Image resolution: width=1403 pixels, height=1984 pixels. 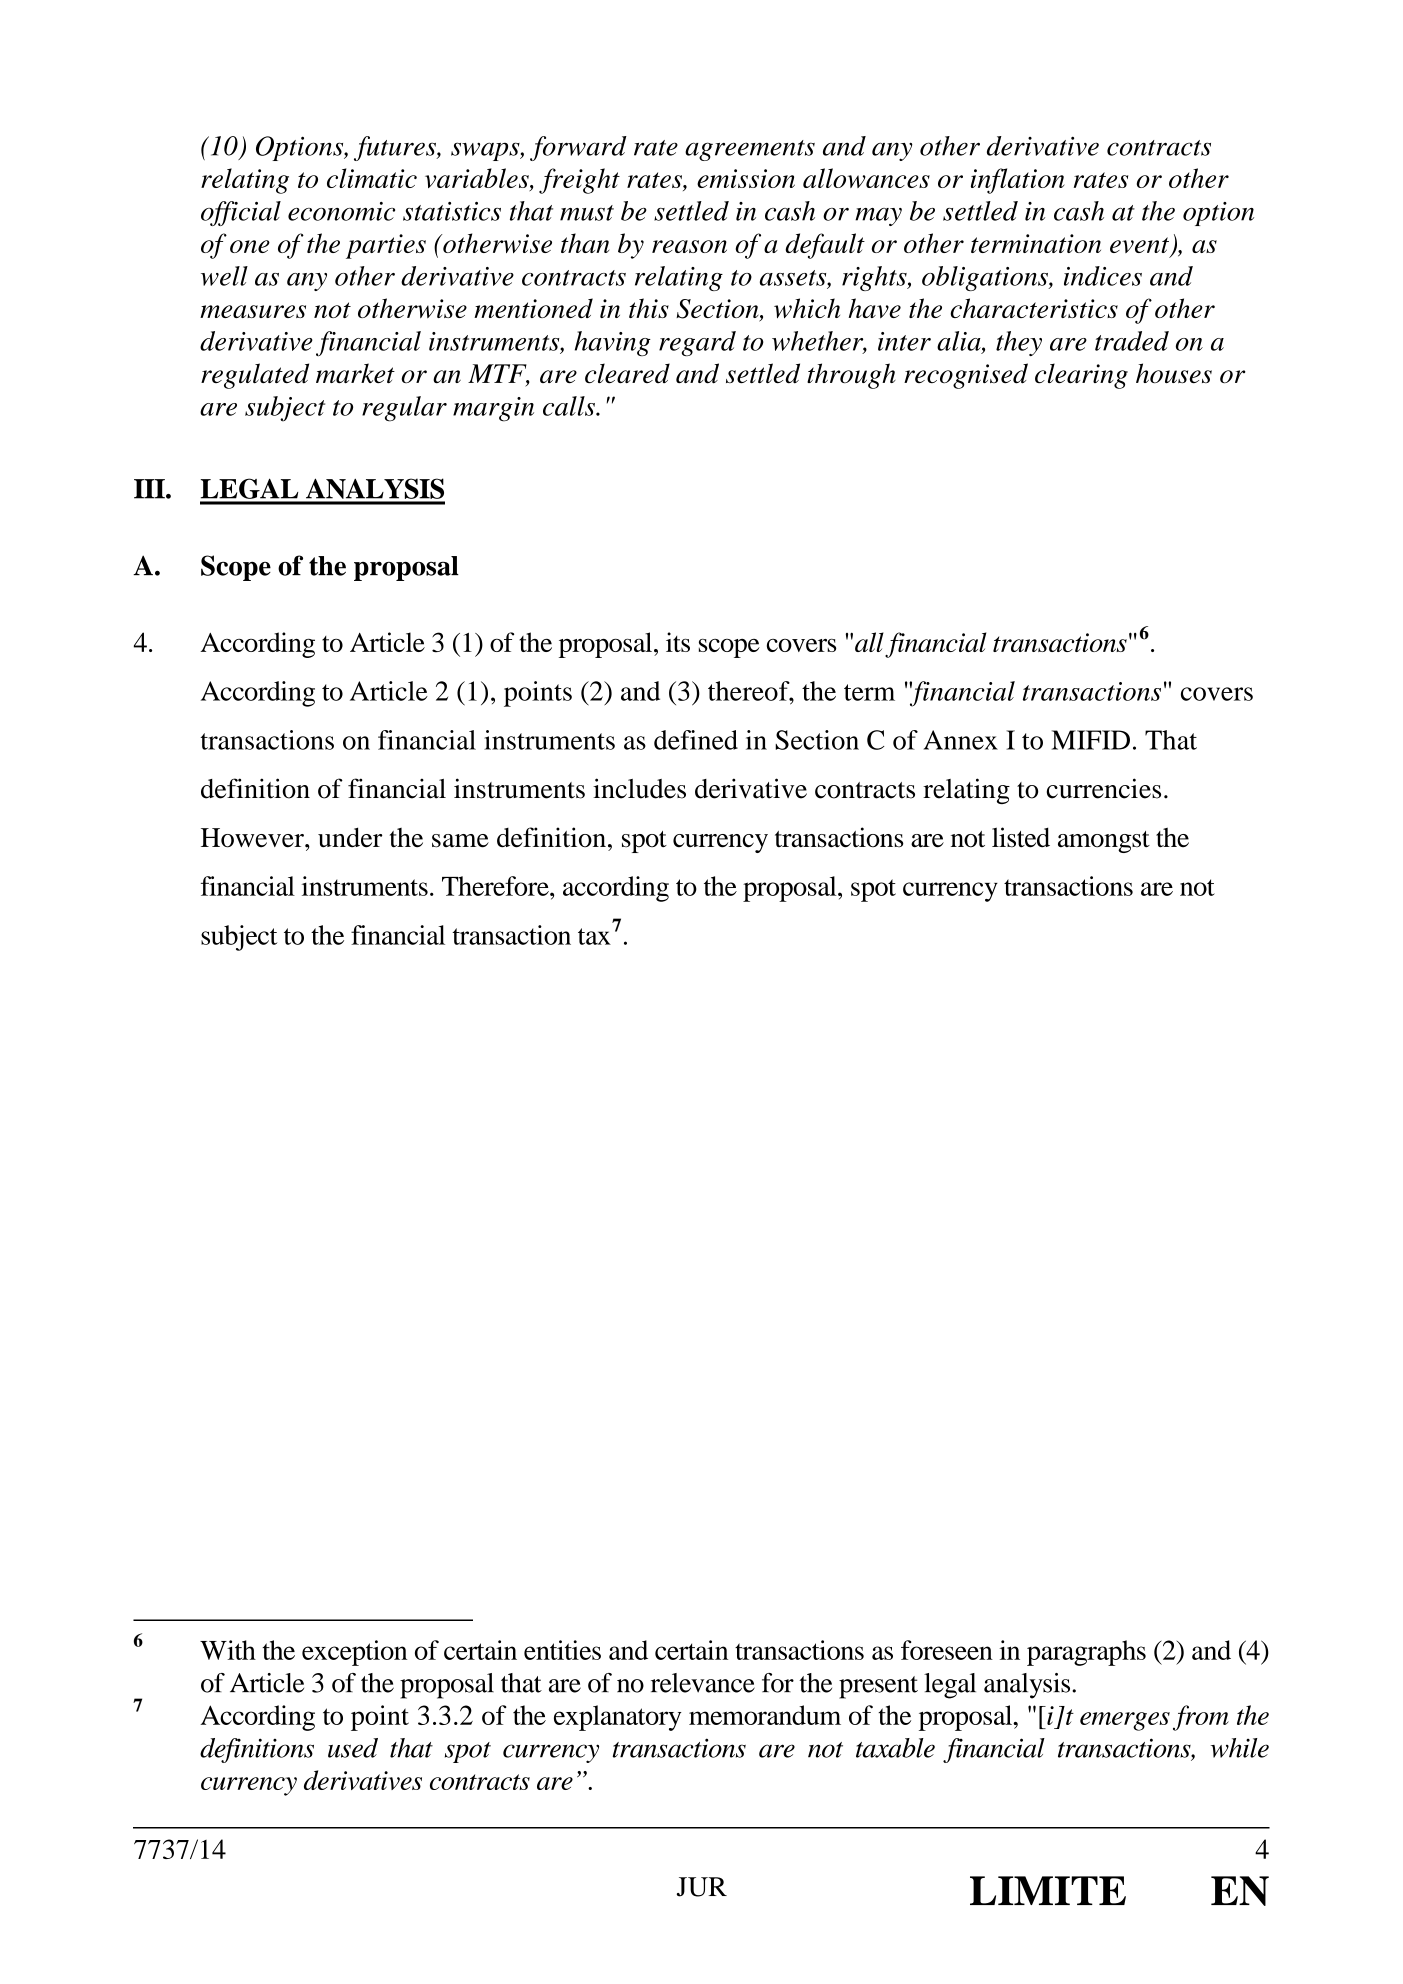 I want to click on emission, so click(x=746, y=178).
